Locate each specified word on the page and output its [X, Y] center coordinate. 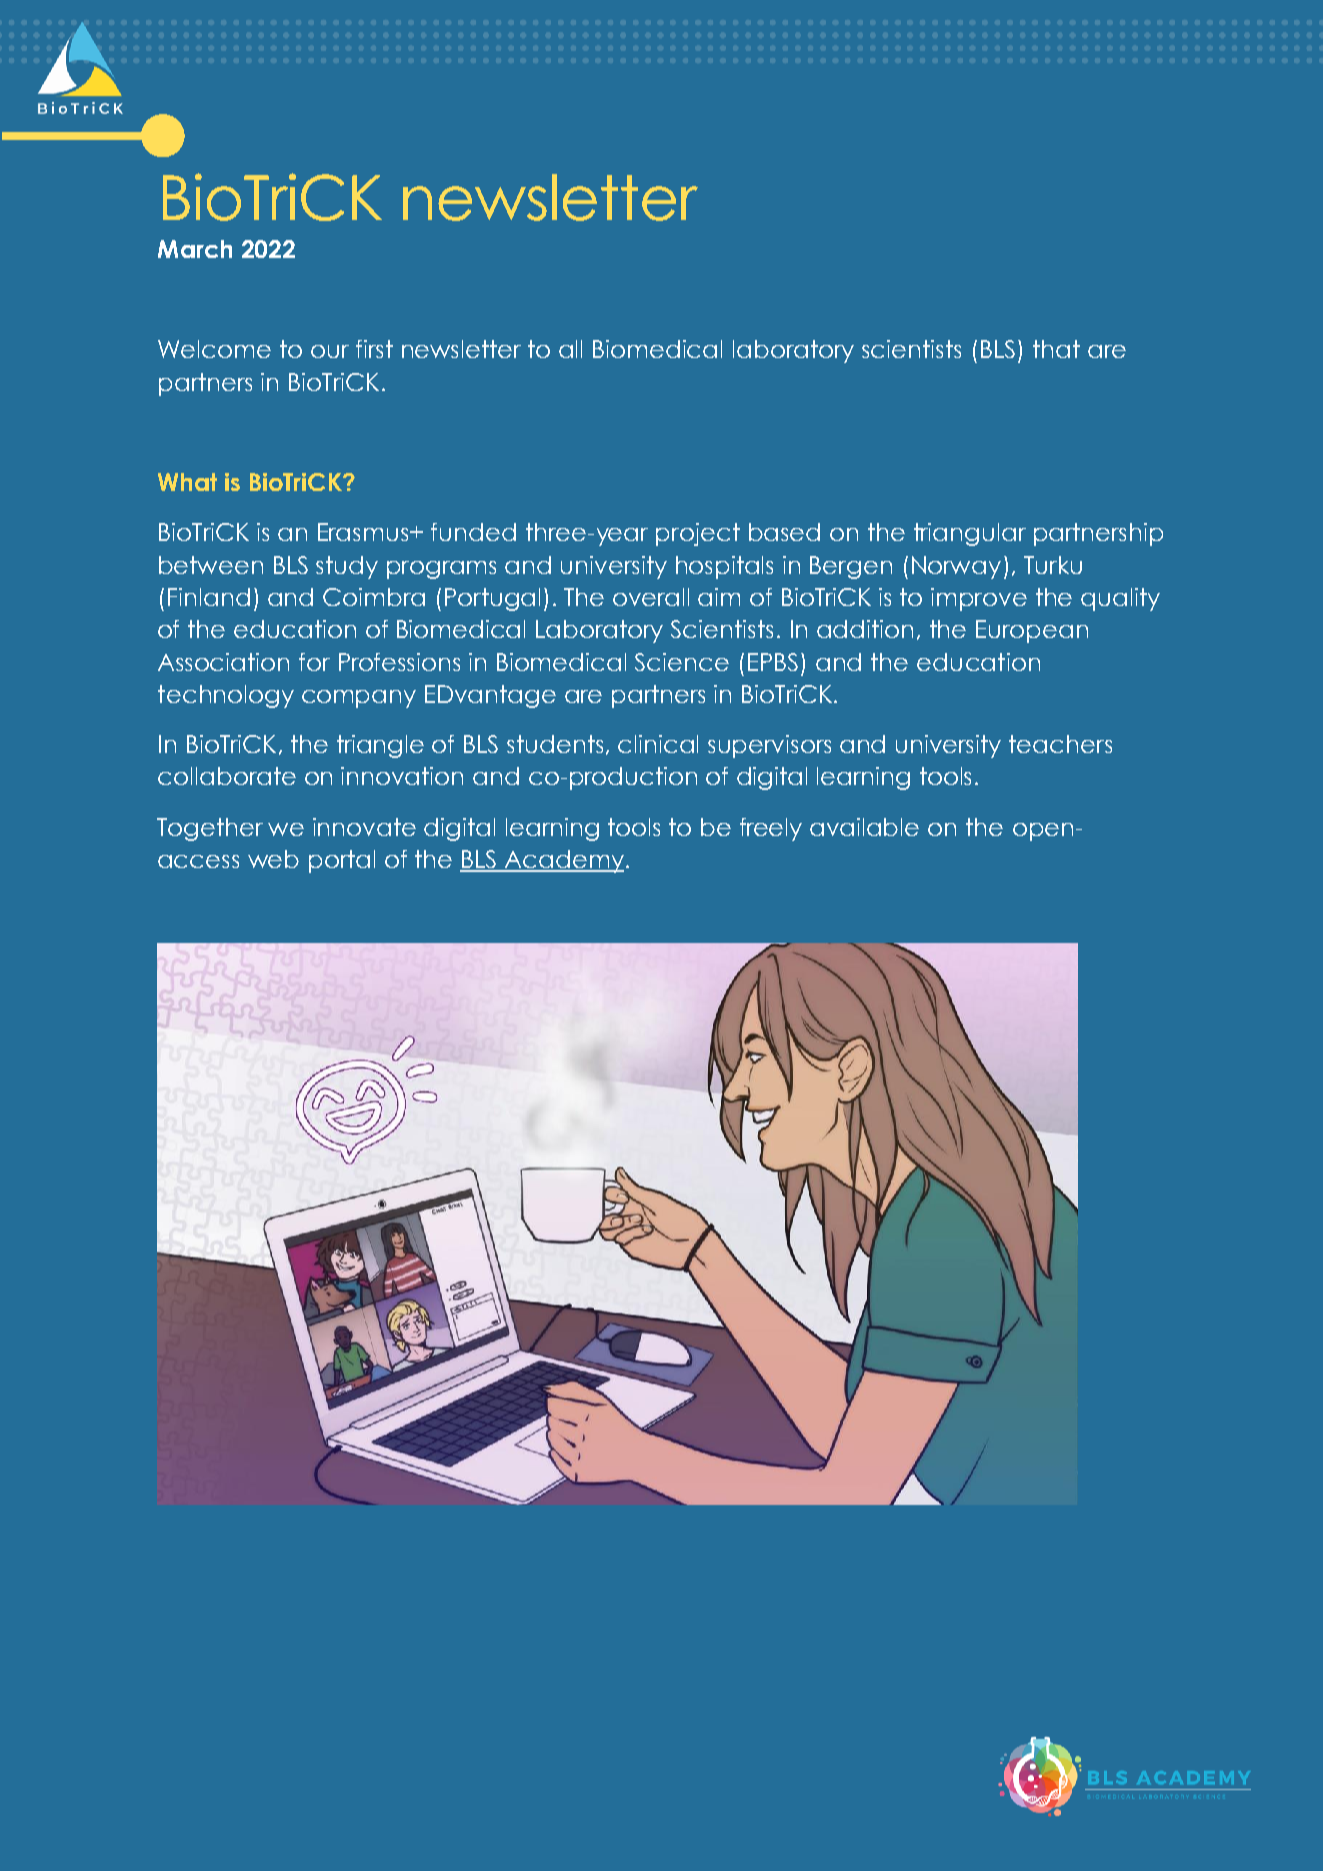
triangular [970, 534]
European [1032, 631]
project [698, 534]
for [314, 662]
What [187, 482]
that [1056, 349]
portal [342, 861]
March [195, 249]
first [374, 349]
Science [682, 662]
